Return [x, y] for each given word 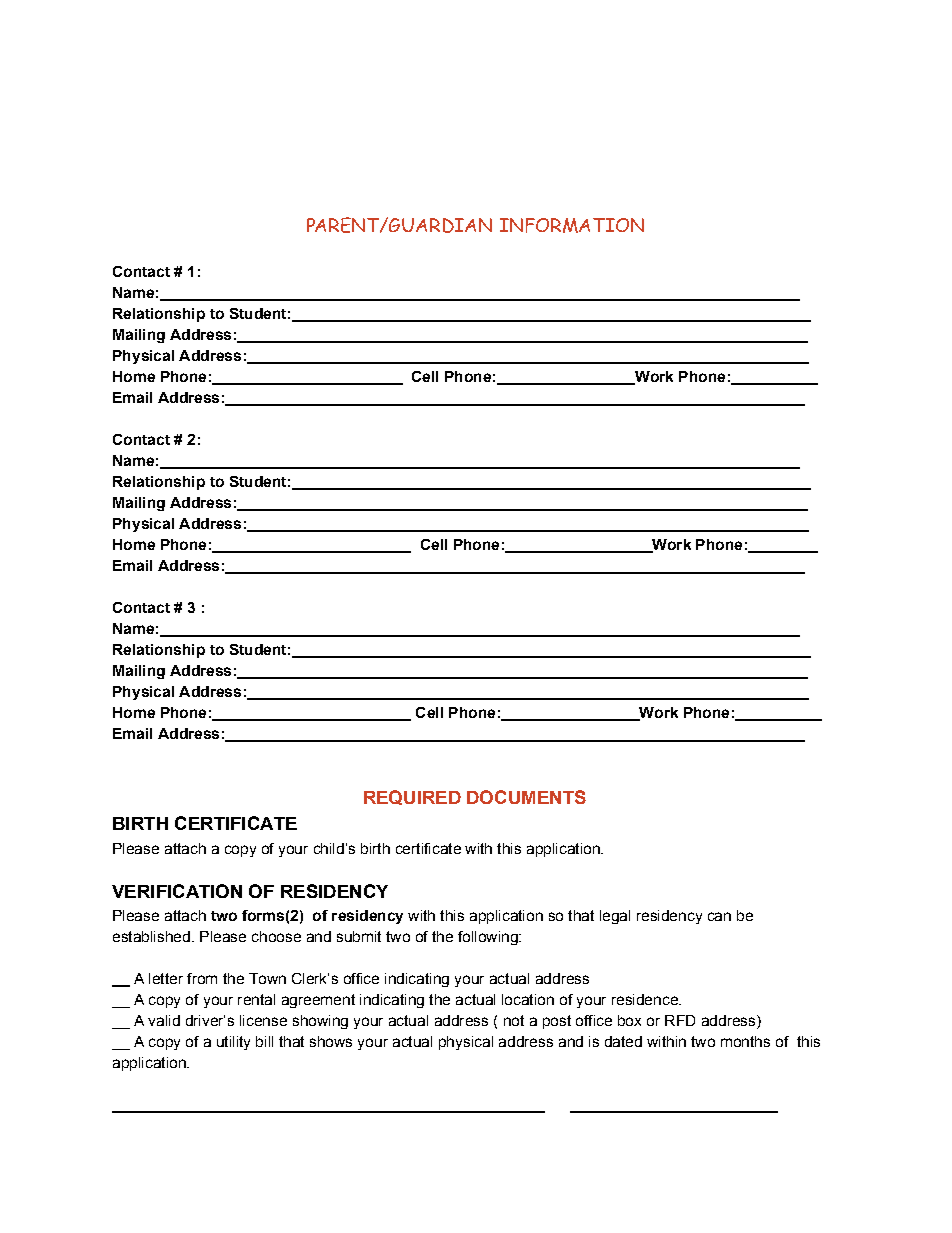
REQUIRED [412, 797]
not [514, 1020]
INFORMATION [572, 225]
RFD [680, 1020]
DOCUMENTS [526, 797]
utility [233, 1043]
